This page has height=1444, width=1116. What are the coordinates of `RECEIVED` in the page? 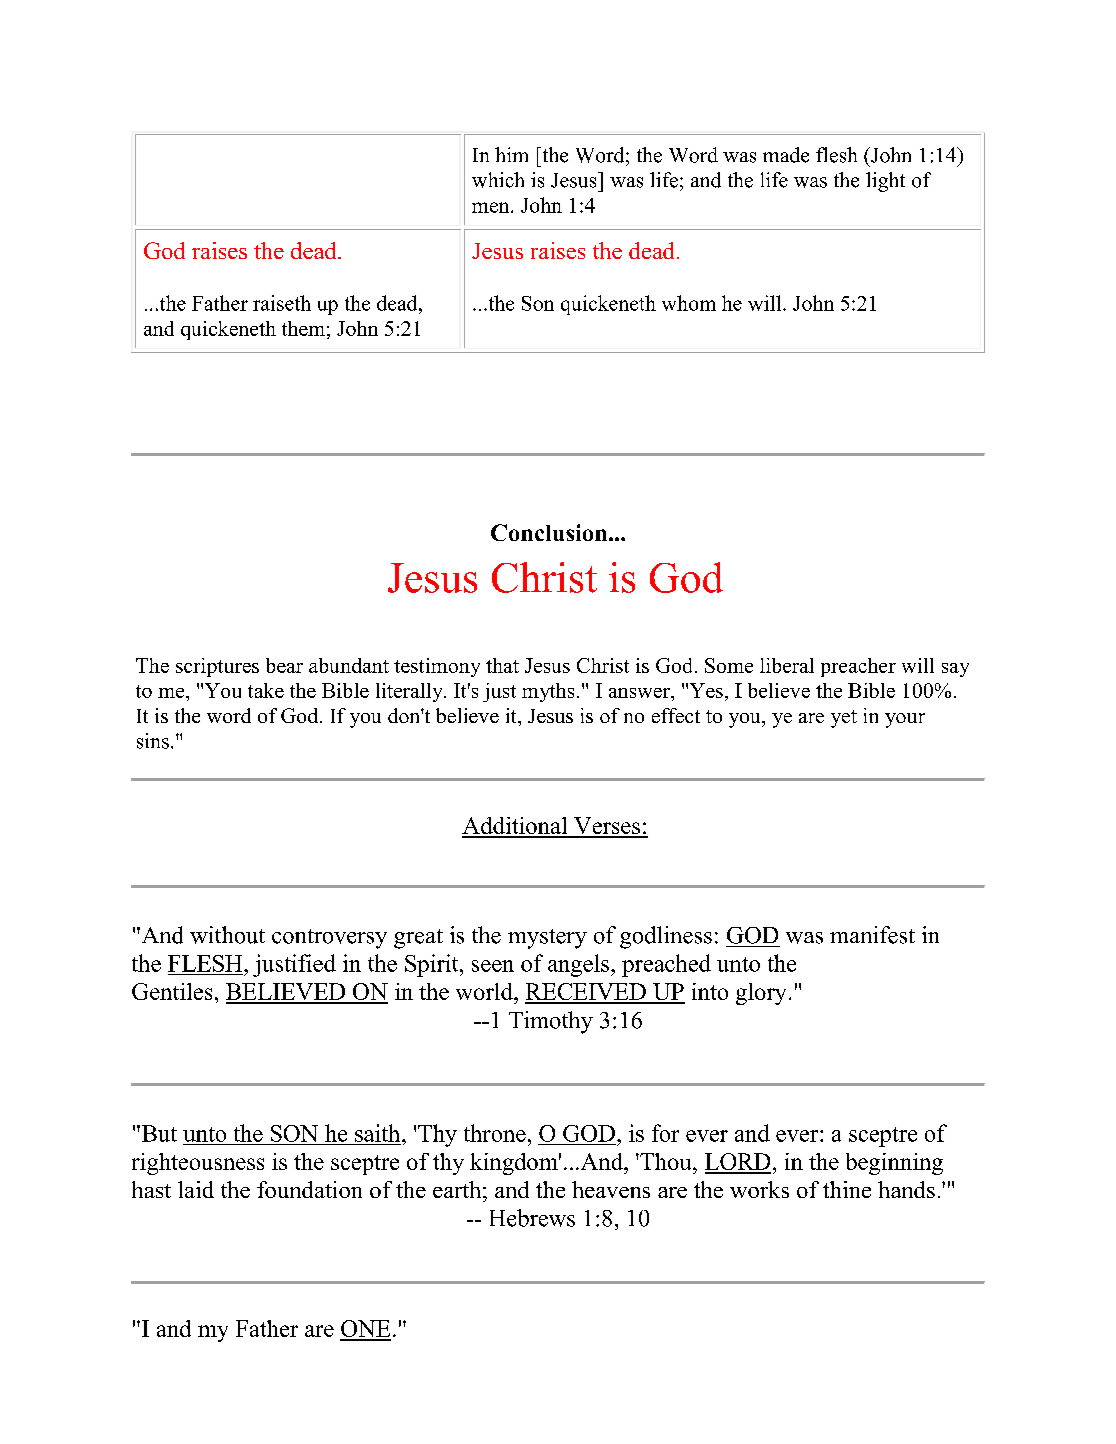 It's located at (586, 993).
